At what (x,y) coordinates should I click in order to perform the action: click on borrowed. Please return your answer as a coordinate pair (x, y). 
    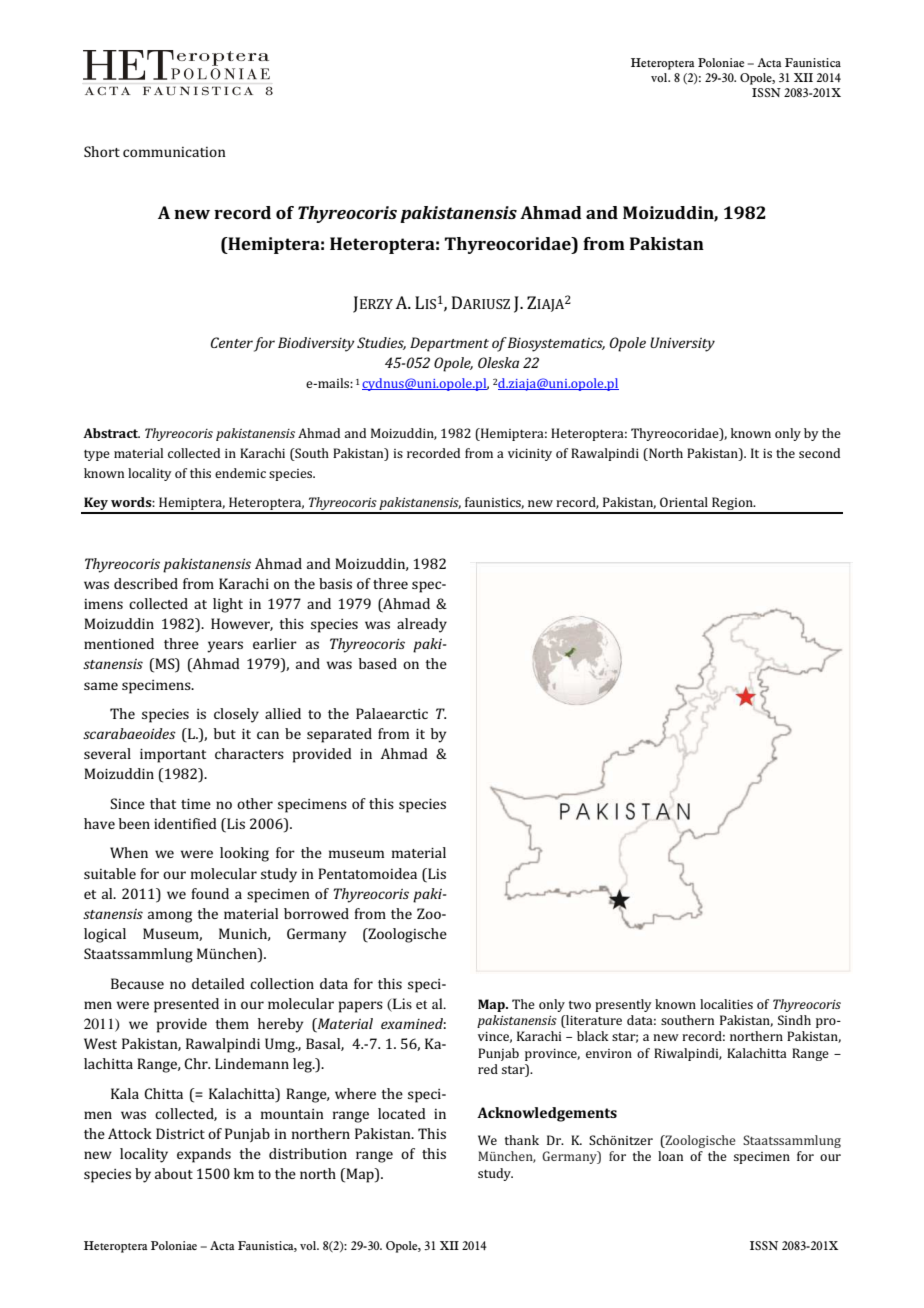
    Looking at the image, I should click on (316, 913).
